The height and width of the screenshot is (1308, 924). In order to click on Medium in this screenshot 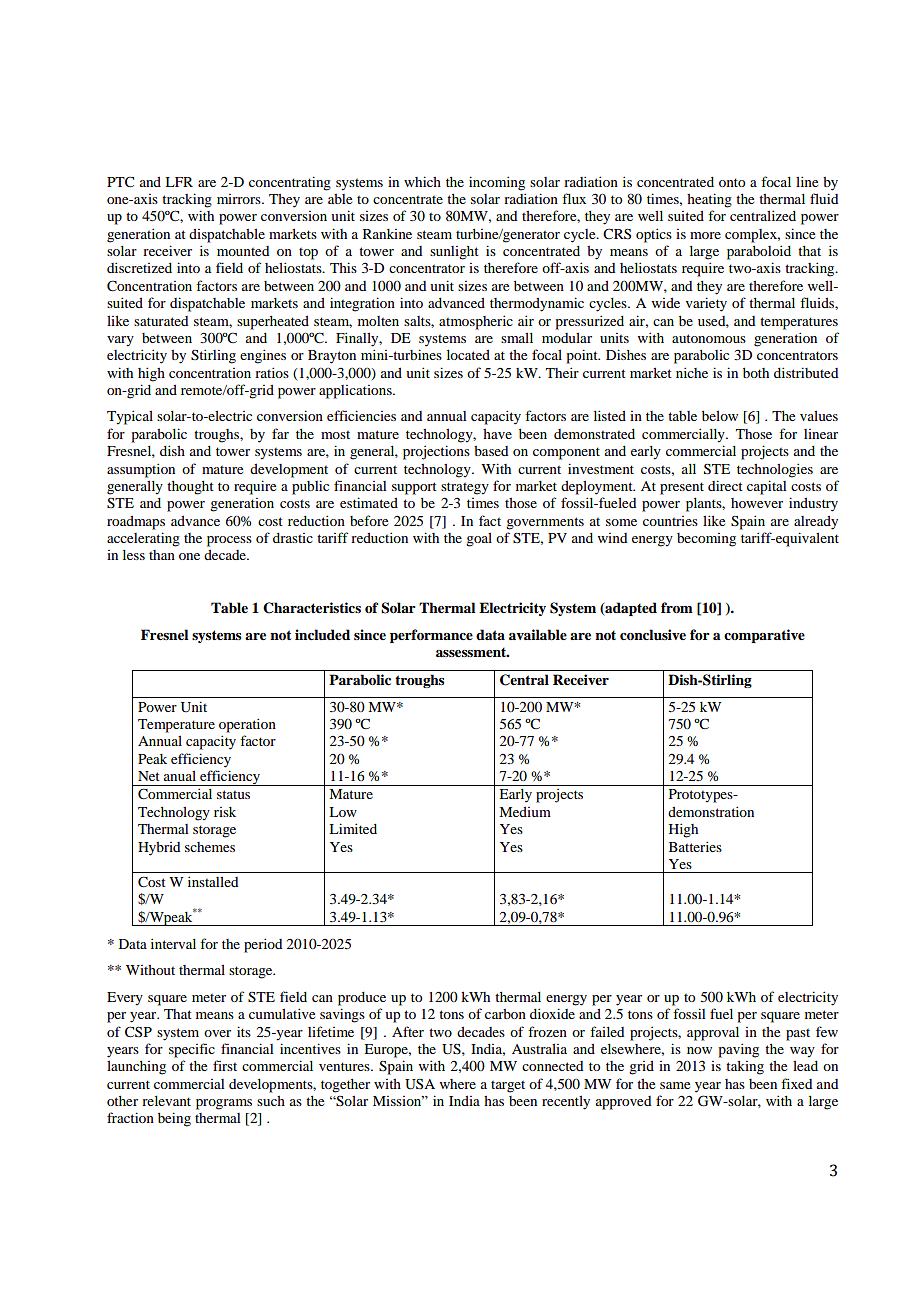, I will do `click(525, 812)`.
